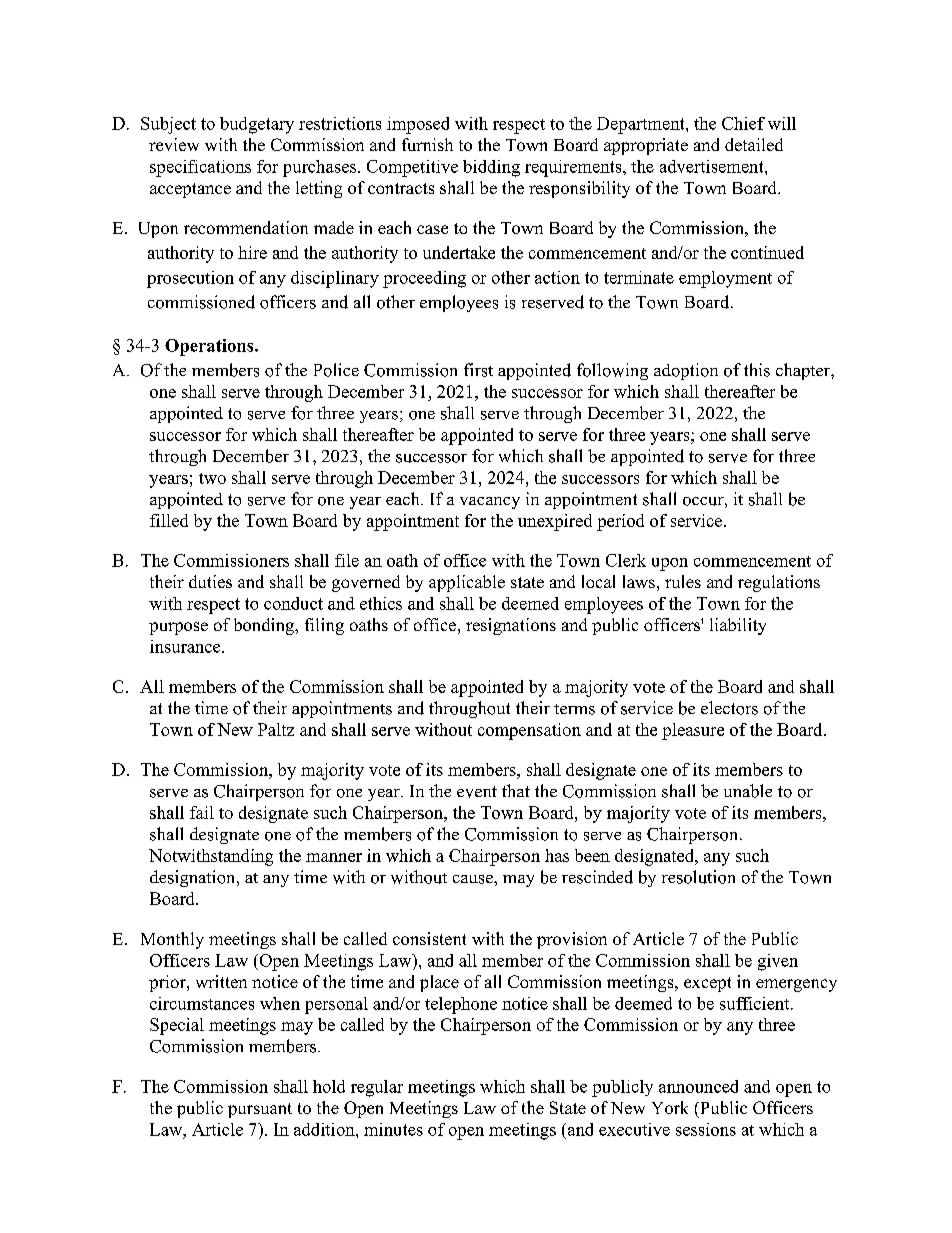 Image resolution: width=952 pixels, height=1233 pixels. I want to click on advertisement, so click(713, 166).
